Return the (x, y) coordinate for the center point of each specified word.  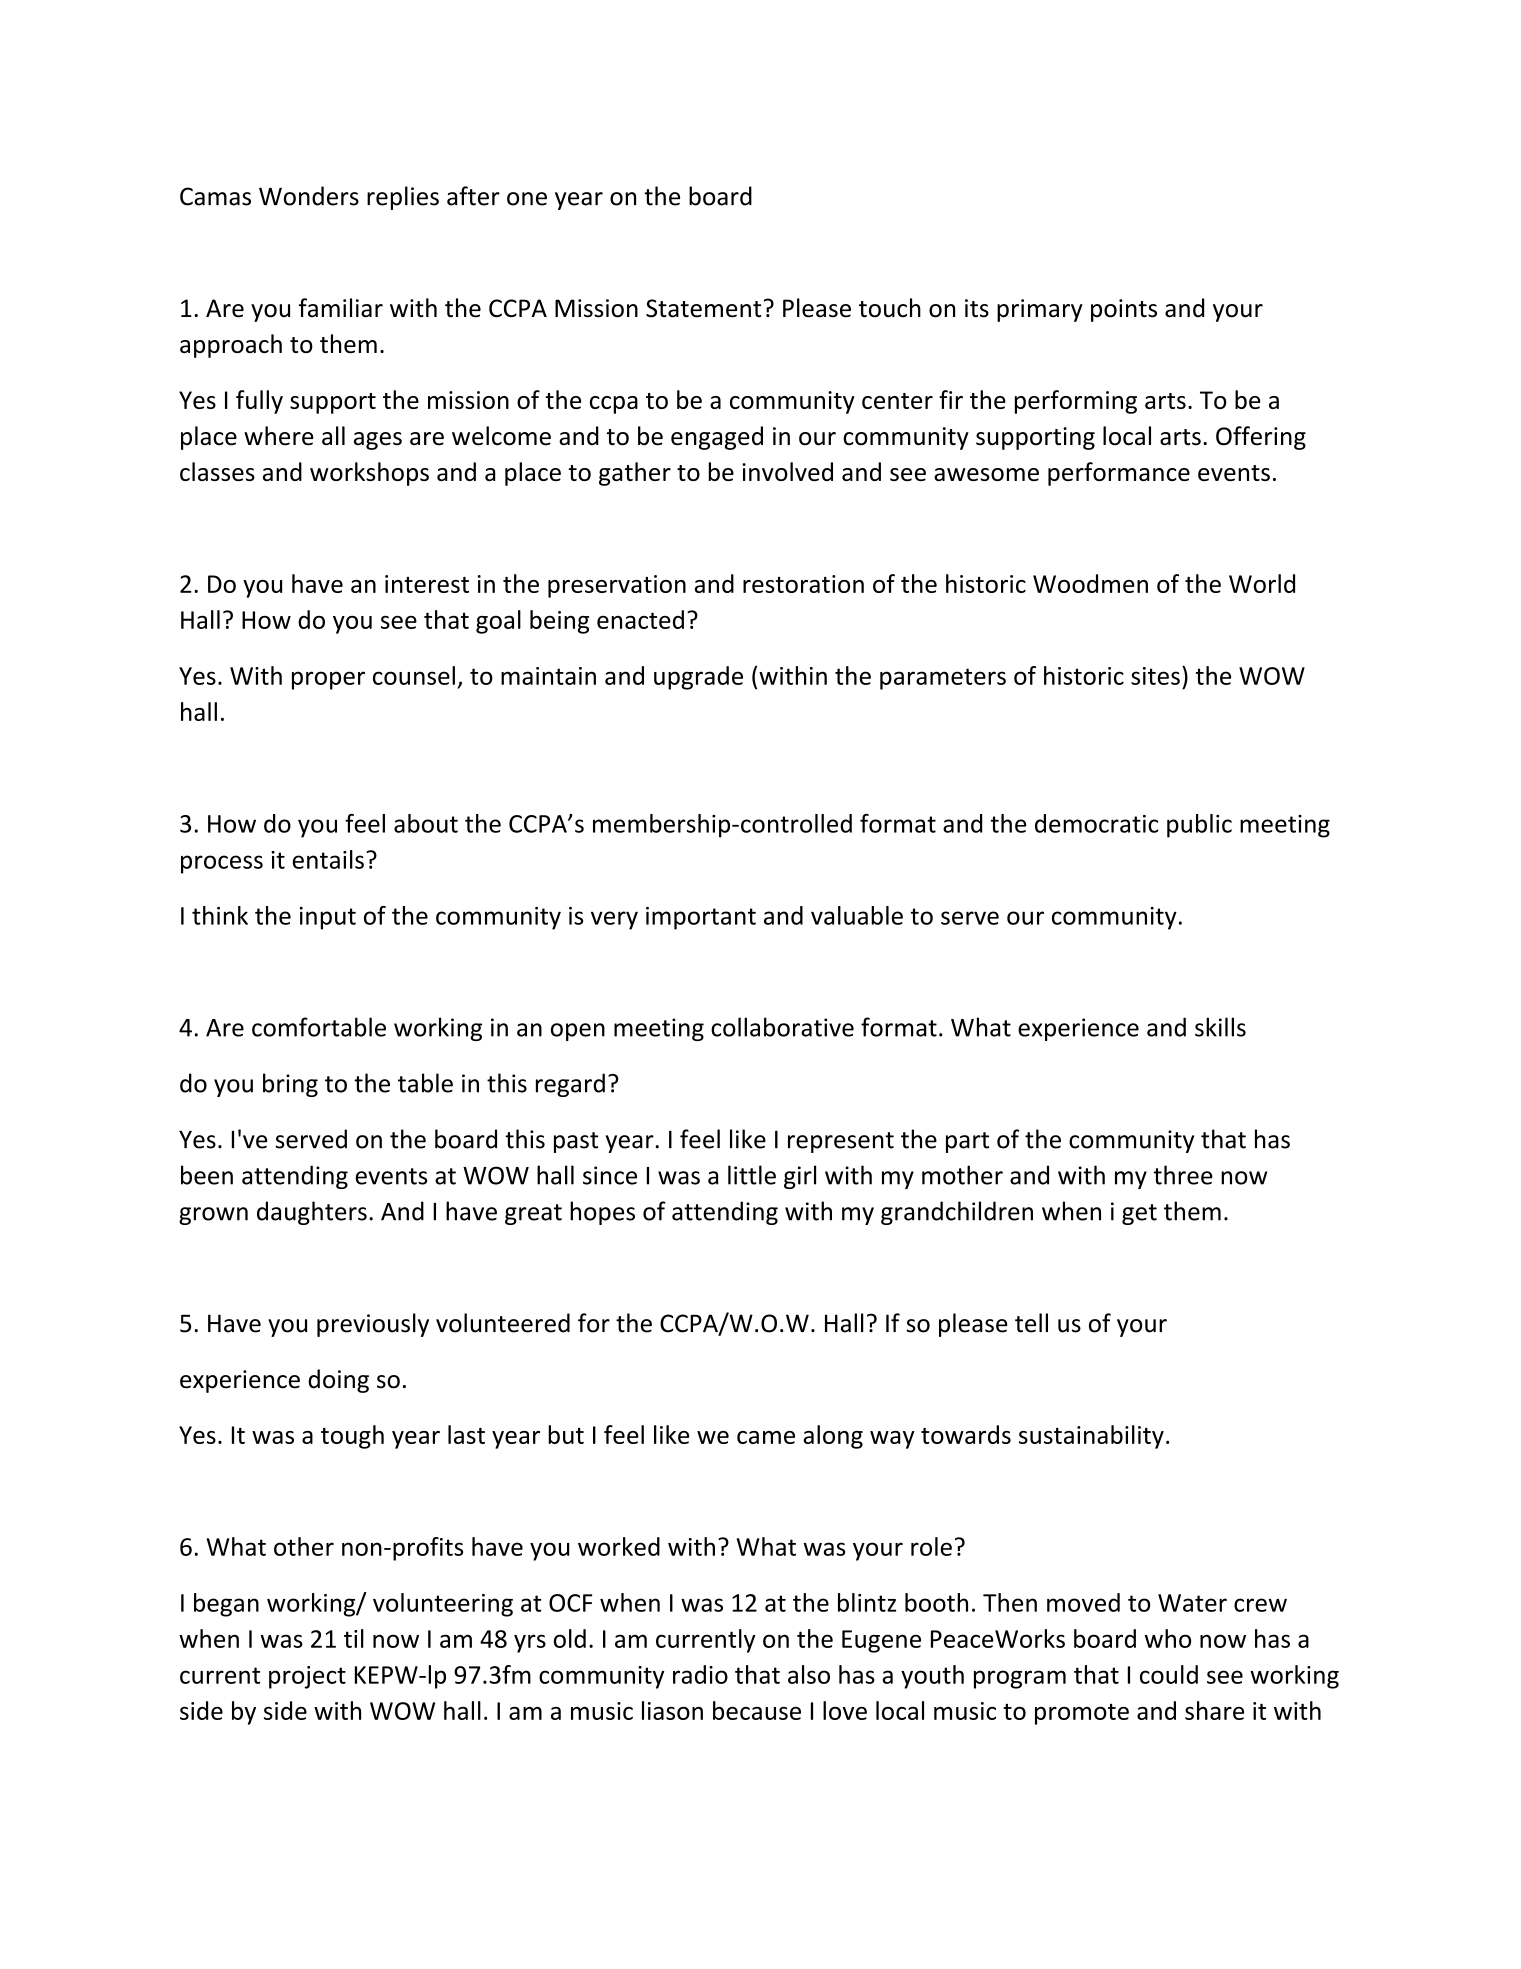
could (1169, 1674)
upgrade (698, 678)
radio (700, 1674)
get (1139, 1214)
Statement (703, 308)
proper (328, 680)
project (307, 1677)
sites (1155, 676)
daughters (312, 1213)
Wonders (309, 196)
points (1124, 310)
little (752, 1175)
